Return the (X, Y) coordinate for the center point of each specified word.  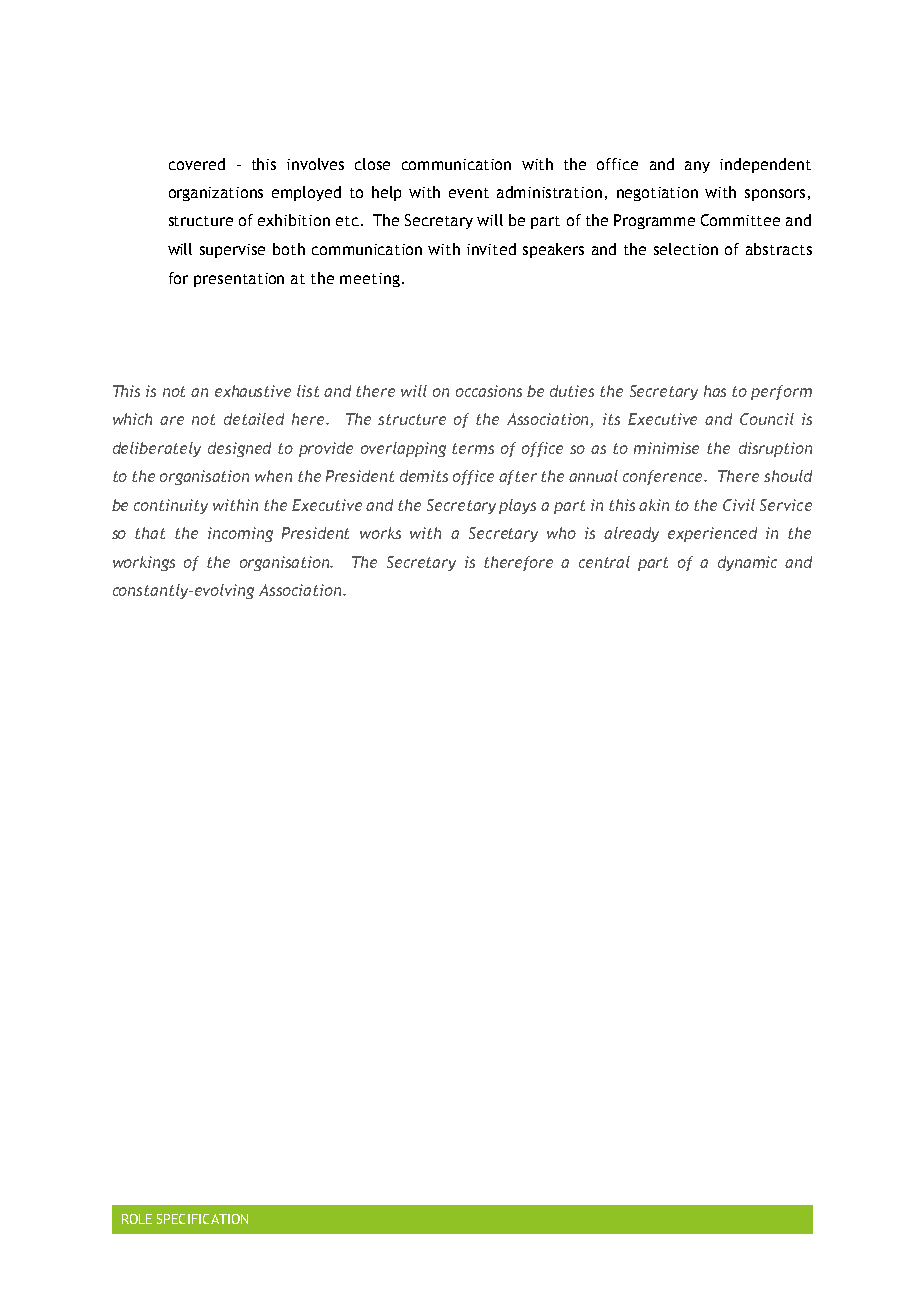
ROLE (137, 1219)
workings (144, 563)
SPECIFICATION (202, 1219)
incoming (240, 534)
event (469, 193)
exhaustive (253, 391)
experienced (712, 534)
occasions (489, 391)
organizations (216, 194)
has (715, 391)
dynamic (747, 563)
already (631, 534)
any (697, 167)
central (604, 562)
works (380, 533)
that (150, 533)
